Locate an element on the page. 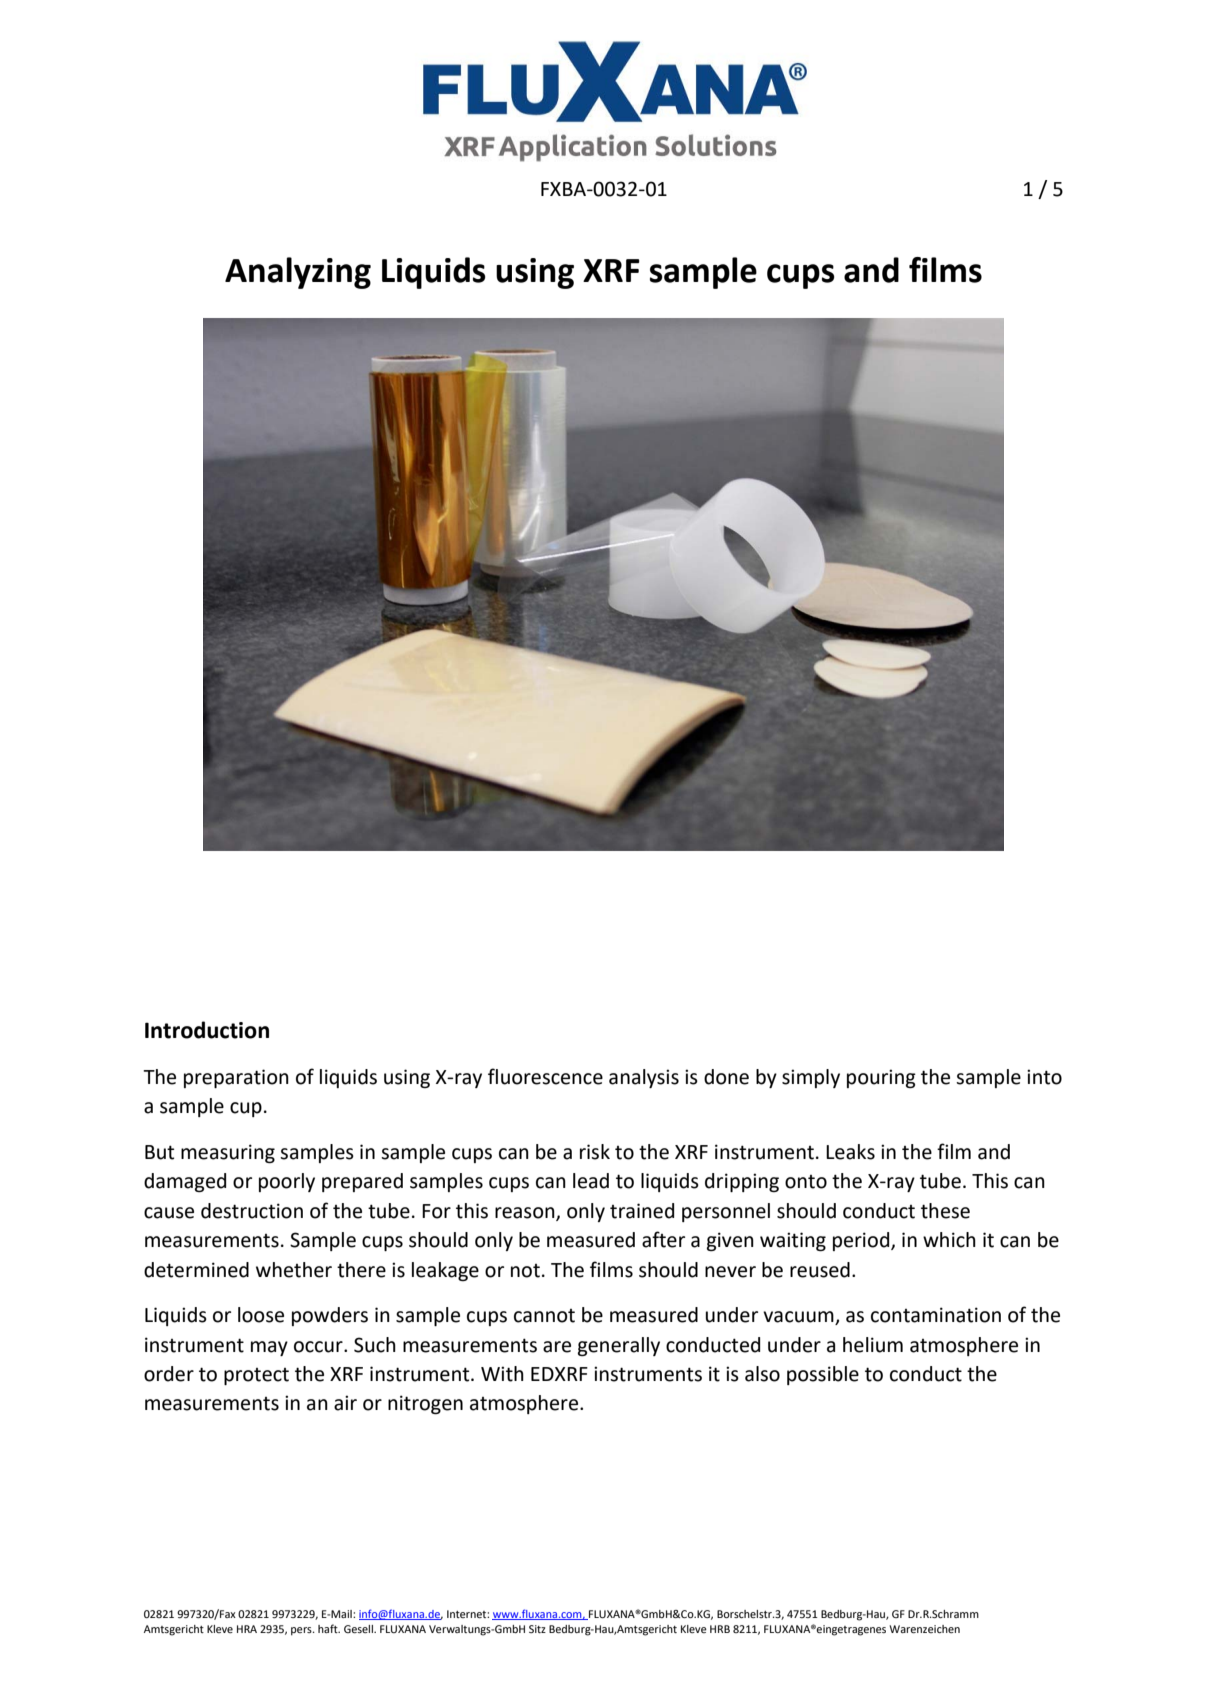  Analyzing is located at coordinates (298, 273).
